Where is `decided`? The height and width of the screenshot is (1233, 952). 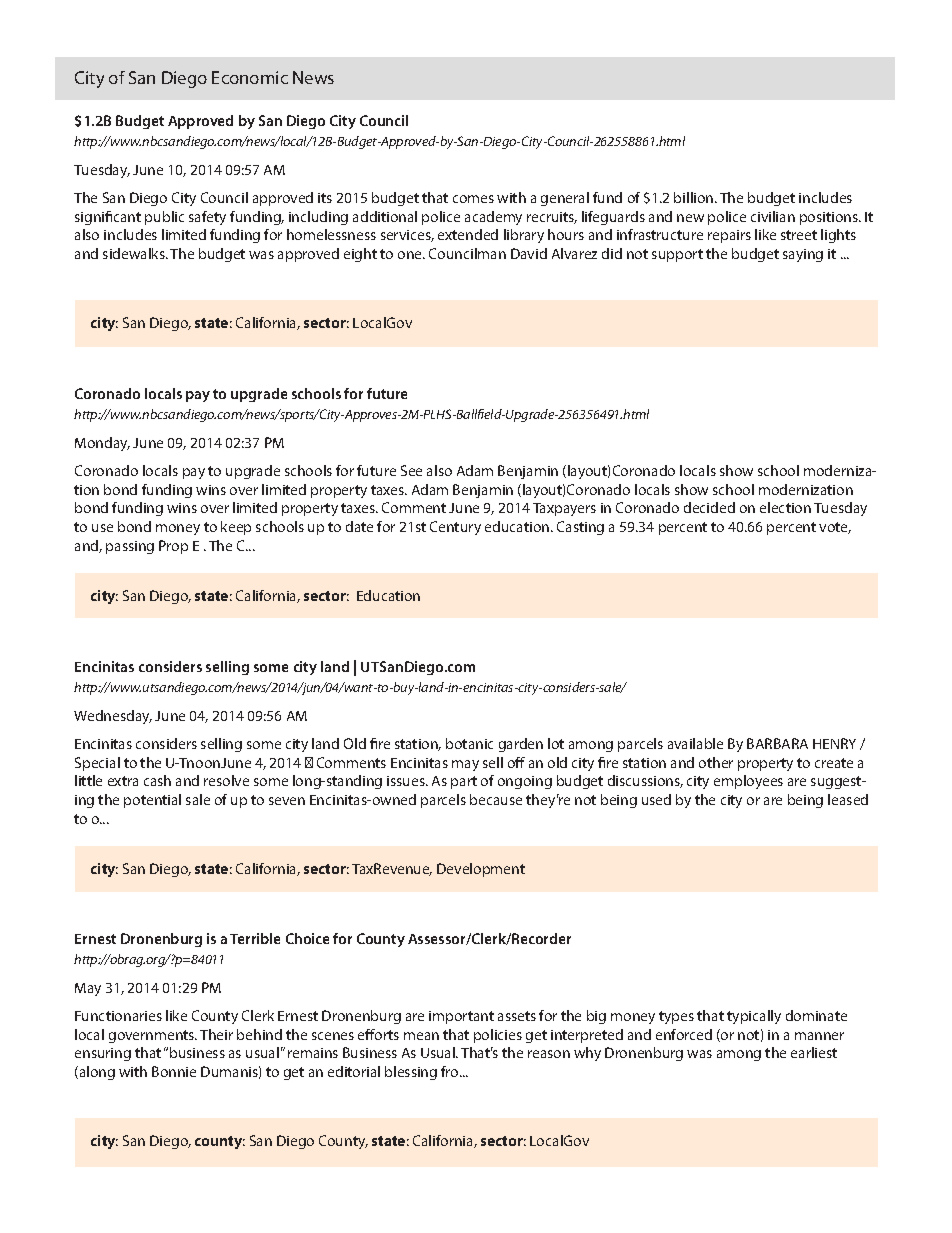
decided is located at coordinates (709, 507).
